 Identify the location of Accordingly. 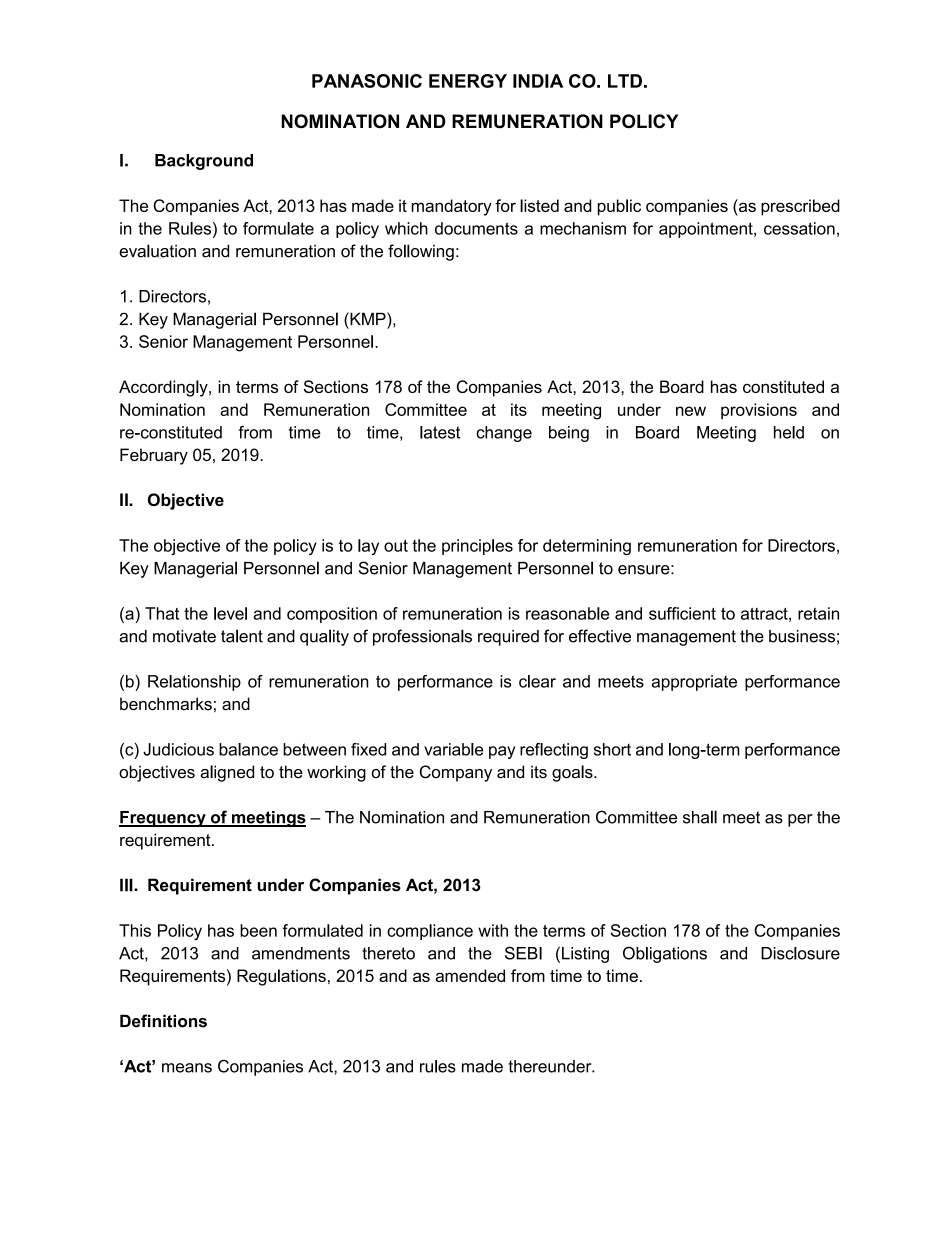
(164, 388).
